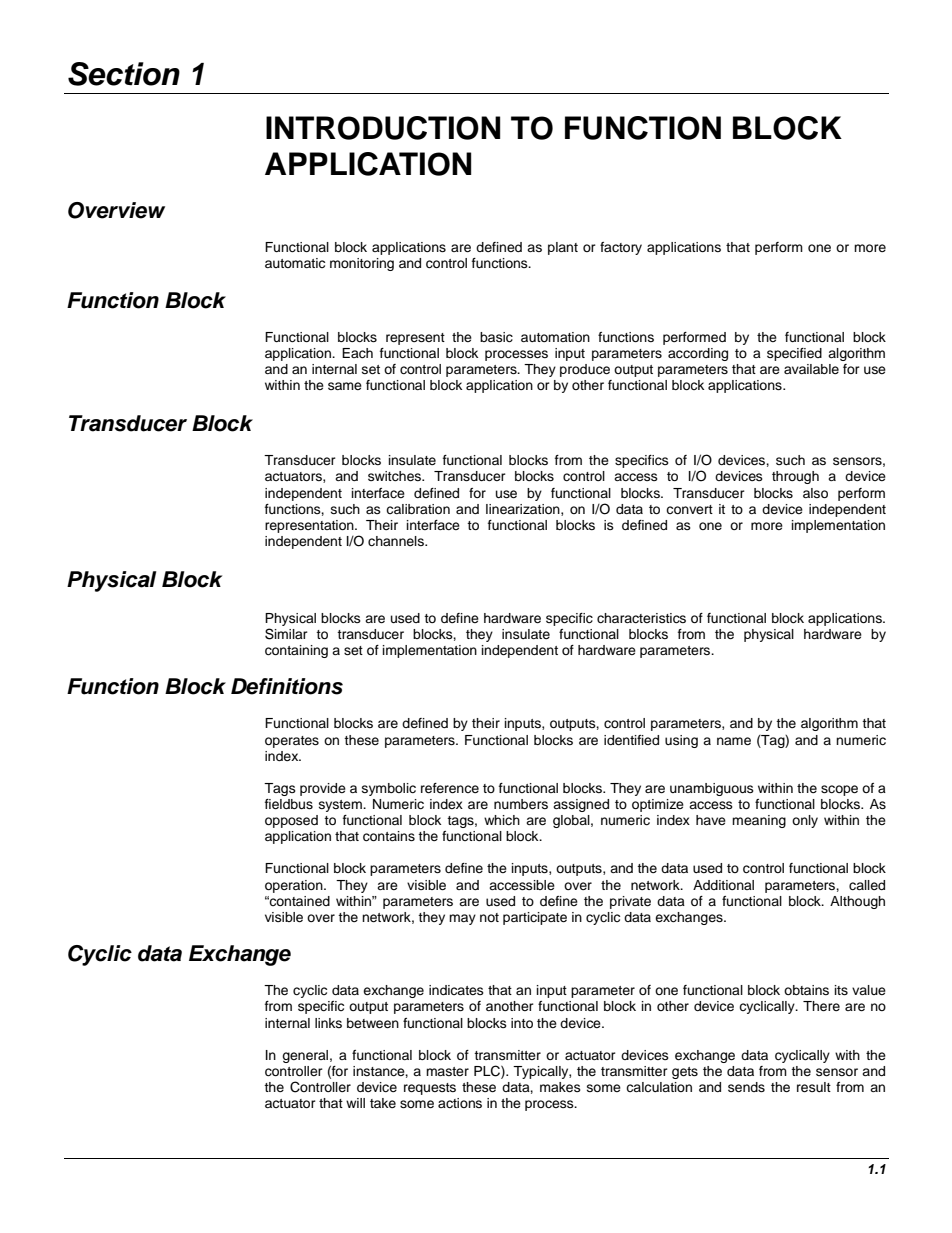 The image size is (952, 1233). What do you see at coordinates (734, 741) in the image?
I see `name` at bounding box center [734, 741].
